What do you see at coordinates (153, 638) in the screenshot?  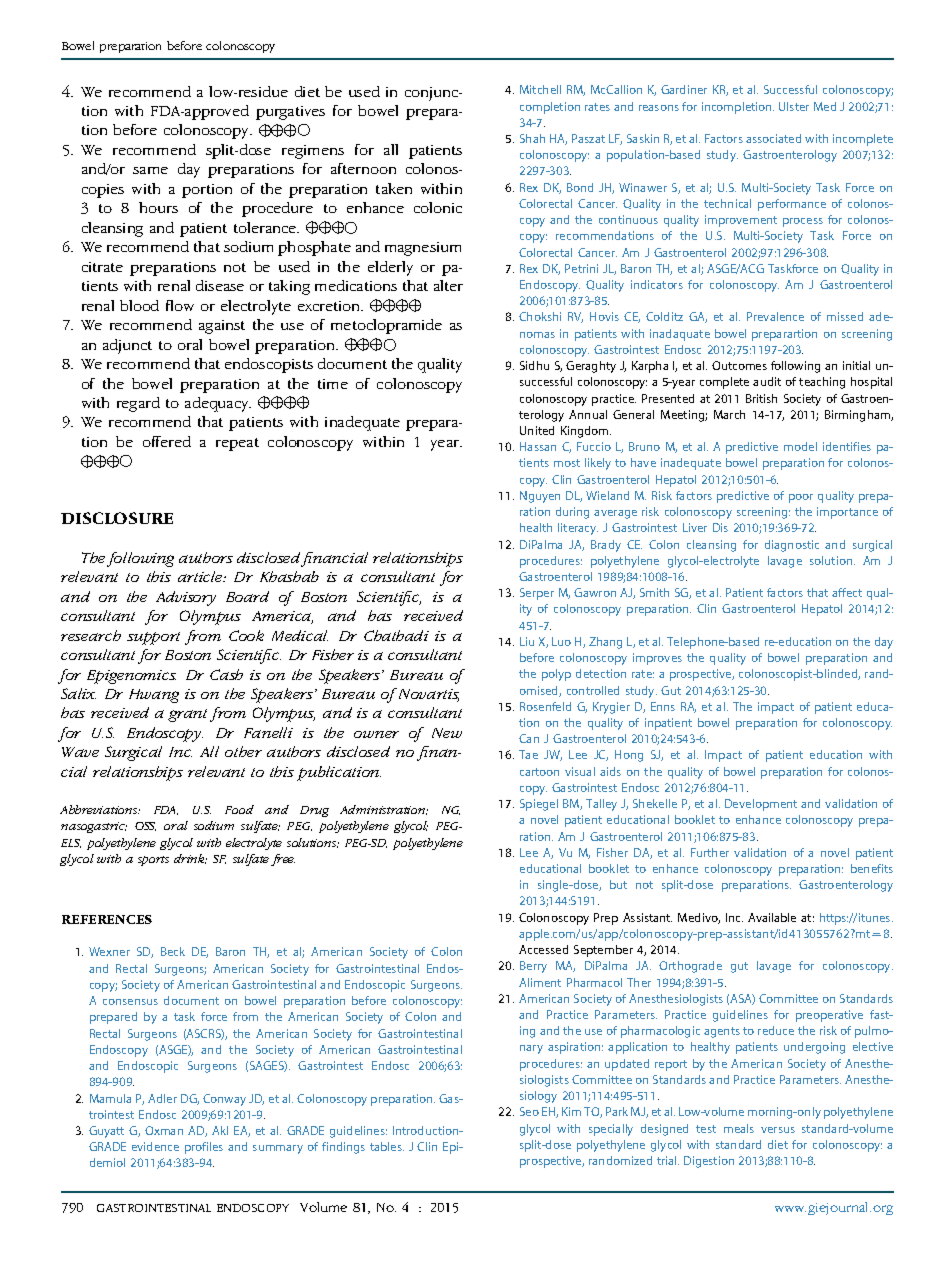 I see `support` at bounding box center [153, 638].
